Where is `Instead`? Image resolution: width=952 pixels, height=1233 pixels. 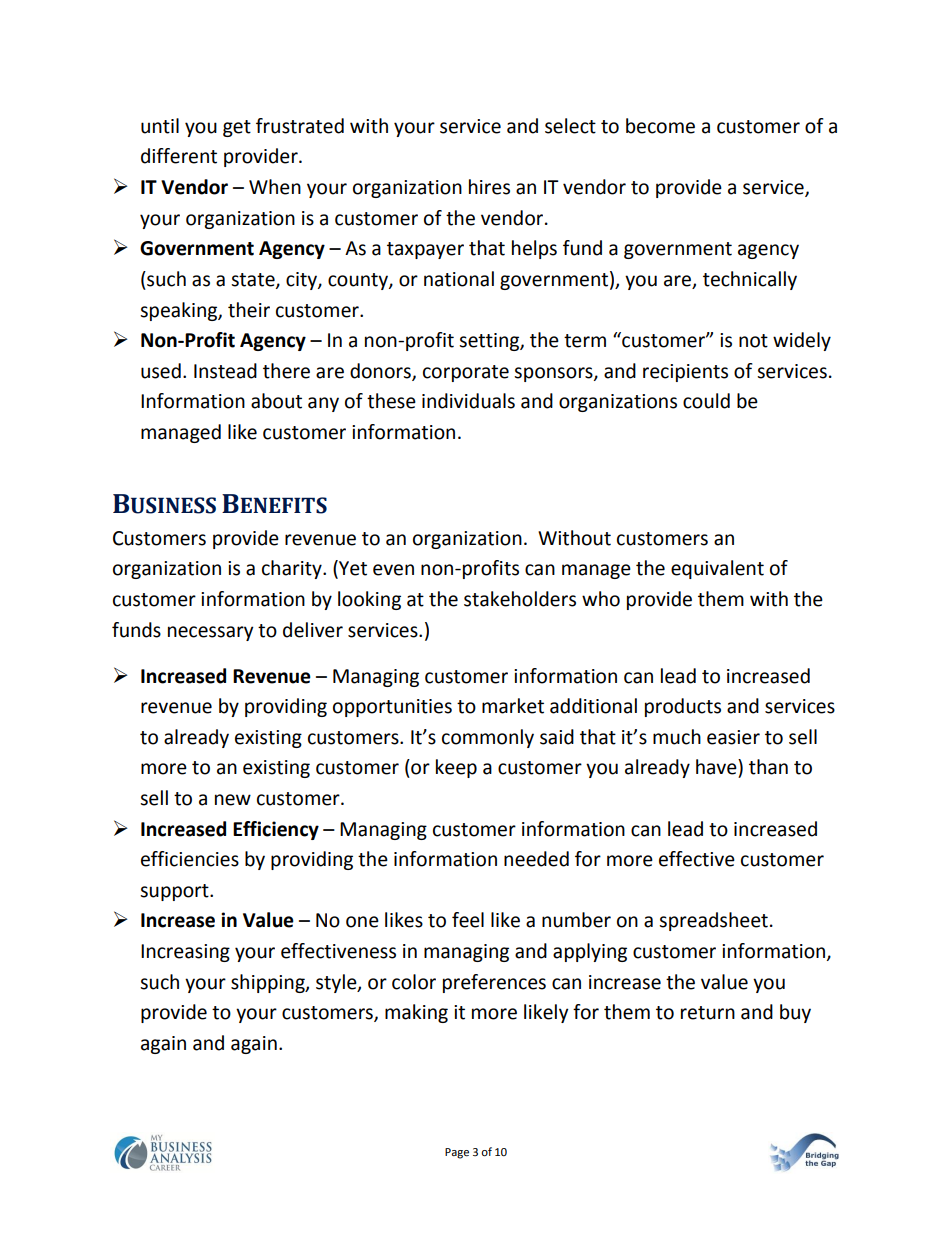 Instead is located at coordinates (225, 371).
